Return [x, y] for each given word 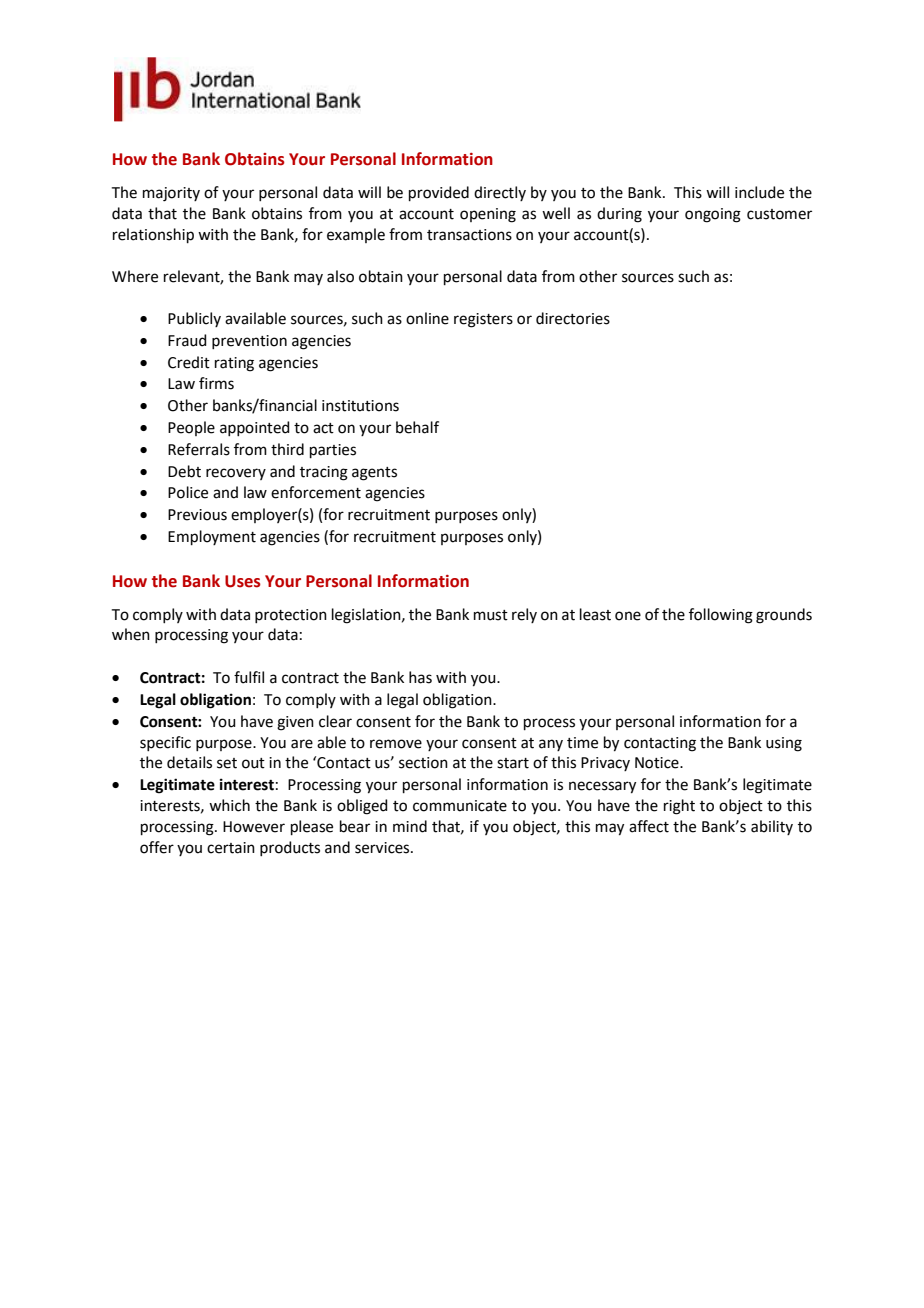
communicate [460, 806]
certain [231, 848]
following [721, 616]
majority [171, 194]
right [679, 807]
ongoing [713, 215]
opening [488, 215]
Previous [197, 515]
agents [374, 474]
